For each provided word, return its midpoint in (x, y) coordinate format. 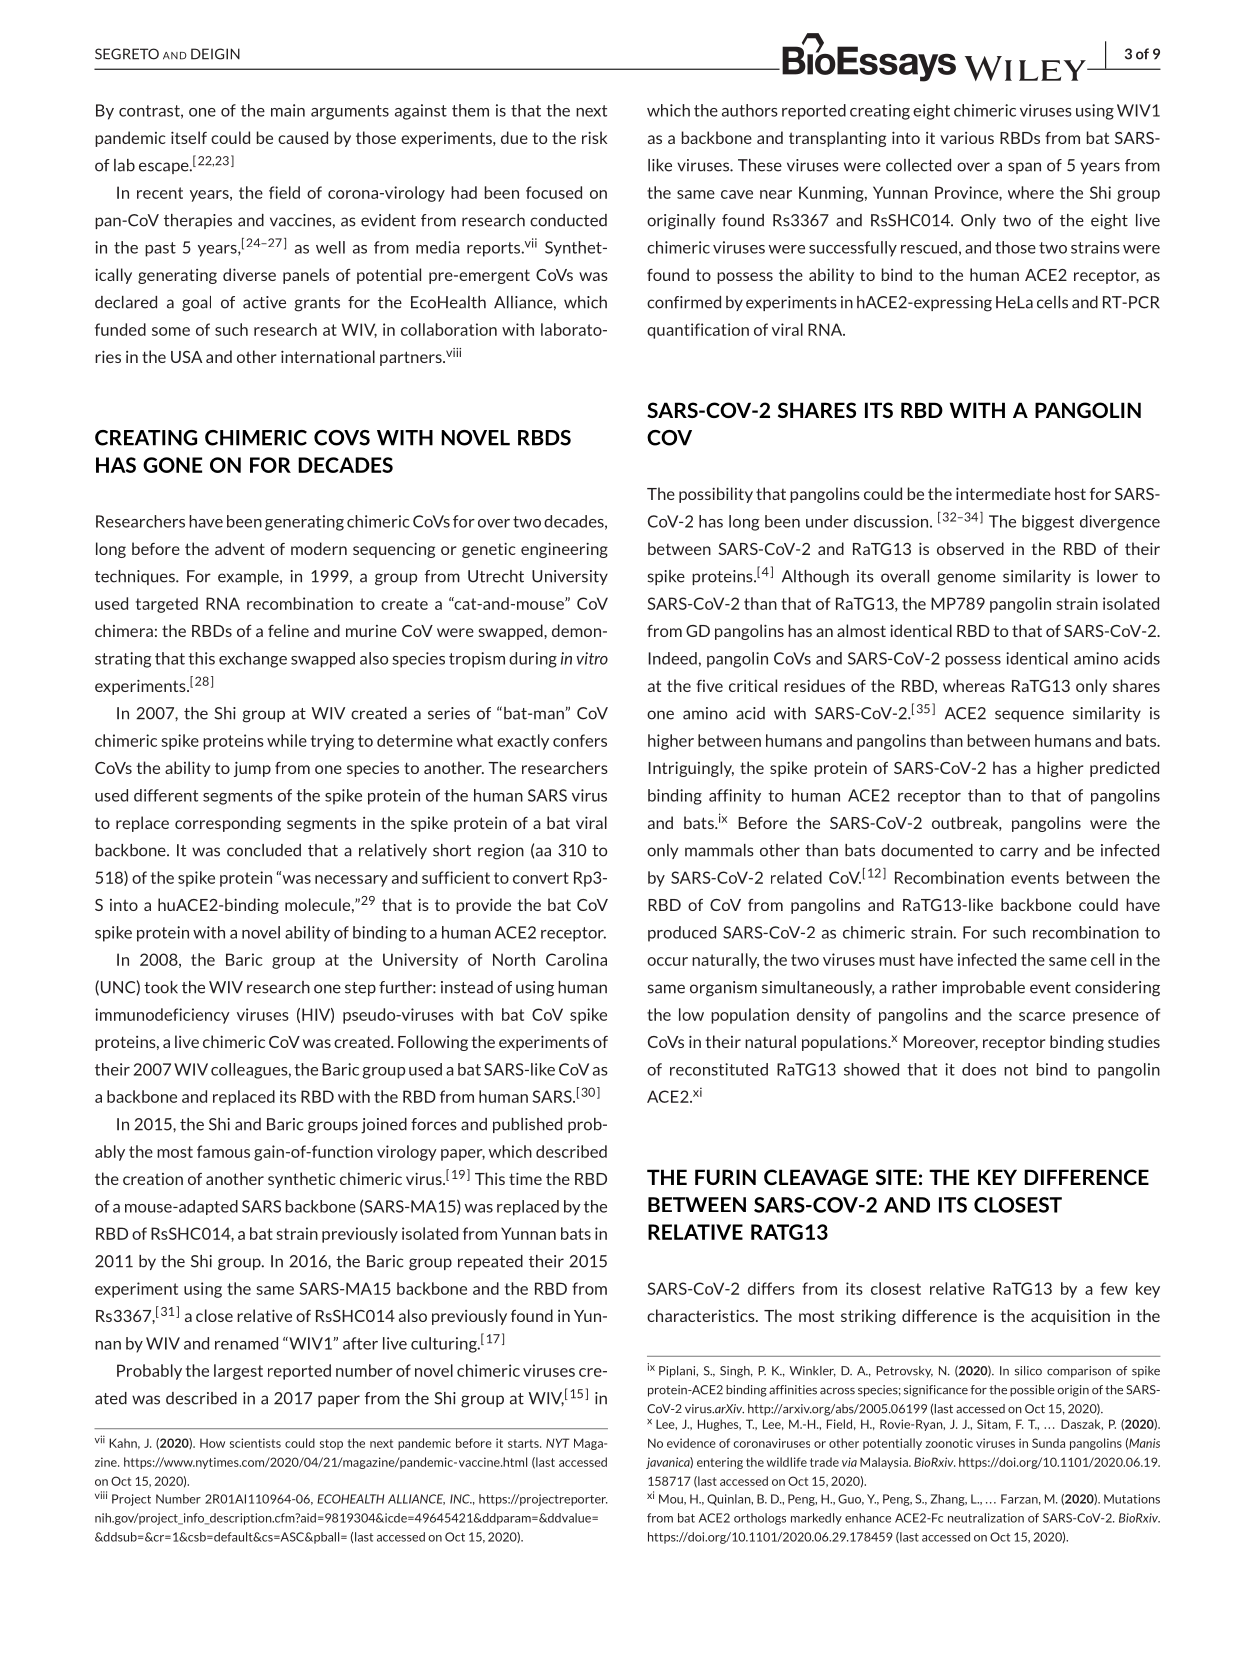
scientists (255, 1443)
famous (223, 1151)
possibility (716, 495)
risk (594, 137)
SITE (896, 1177)
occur (667, 961)
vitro (592, 658)
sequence (1029, 716)
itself (189, 137)
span (1024, 168)
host (1070, 493)
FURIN (725, 1177)
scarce (1042, 1016)
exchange (253, 660)
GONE (172, 465)
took (161, 987)
